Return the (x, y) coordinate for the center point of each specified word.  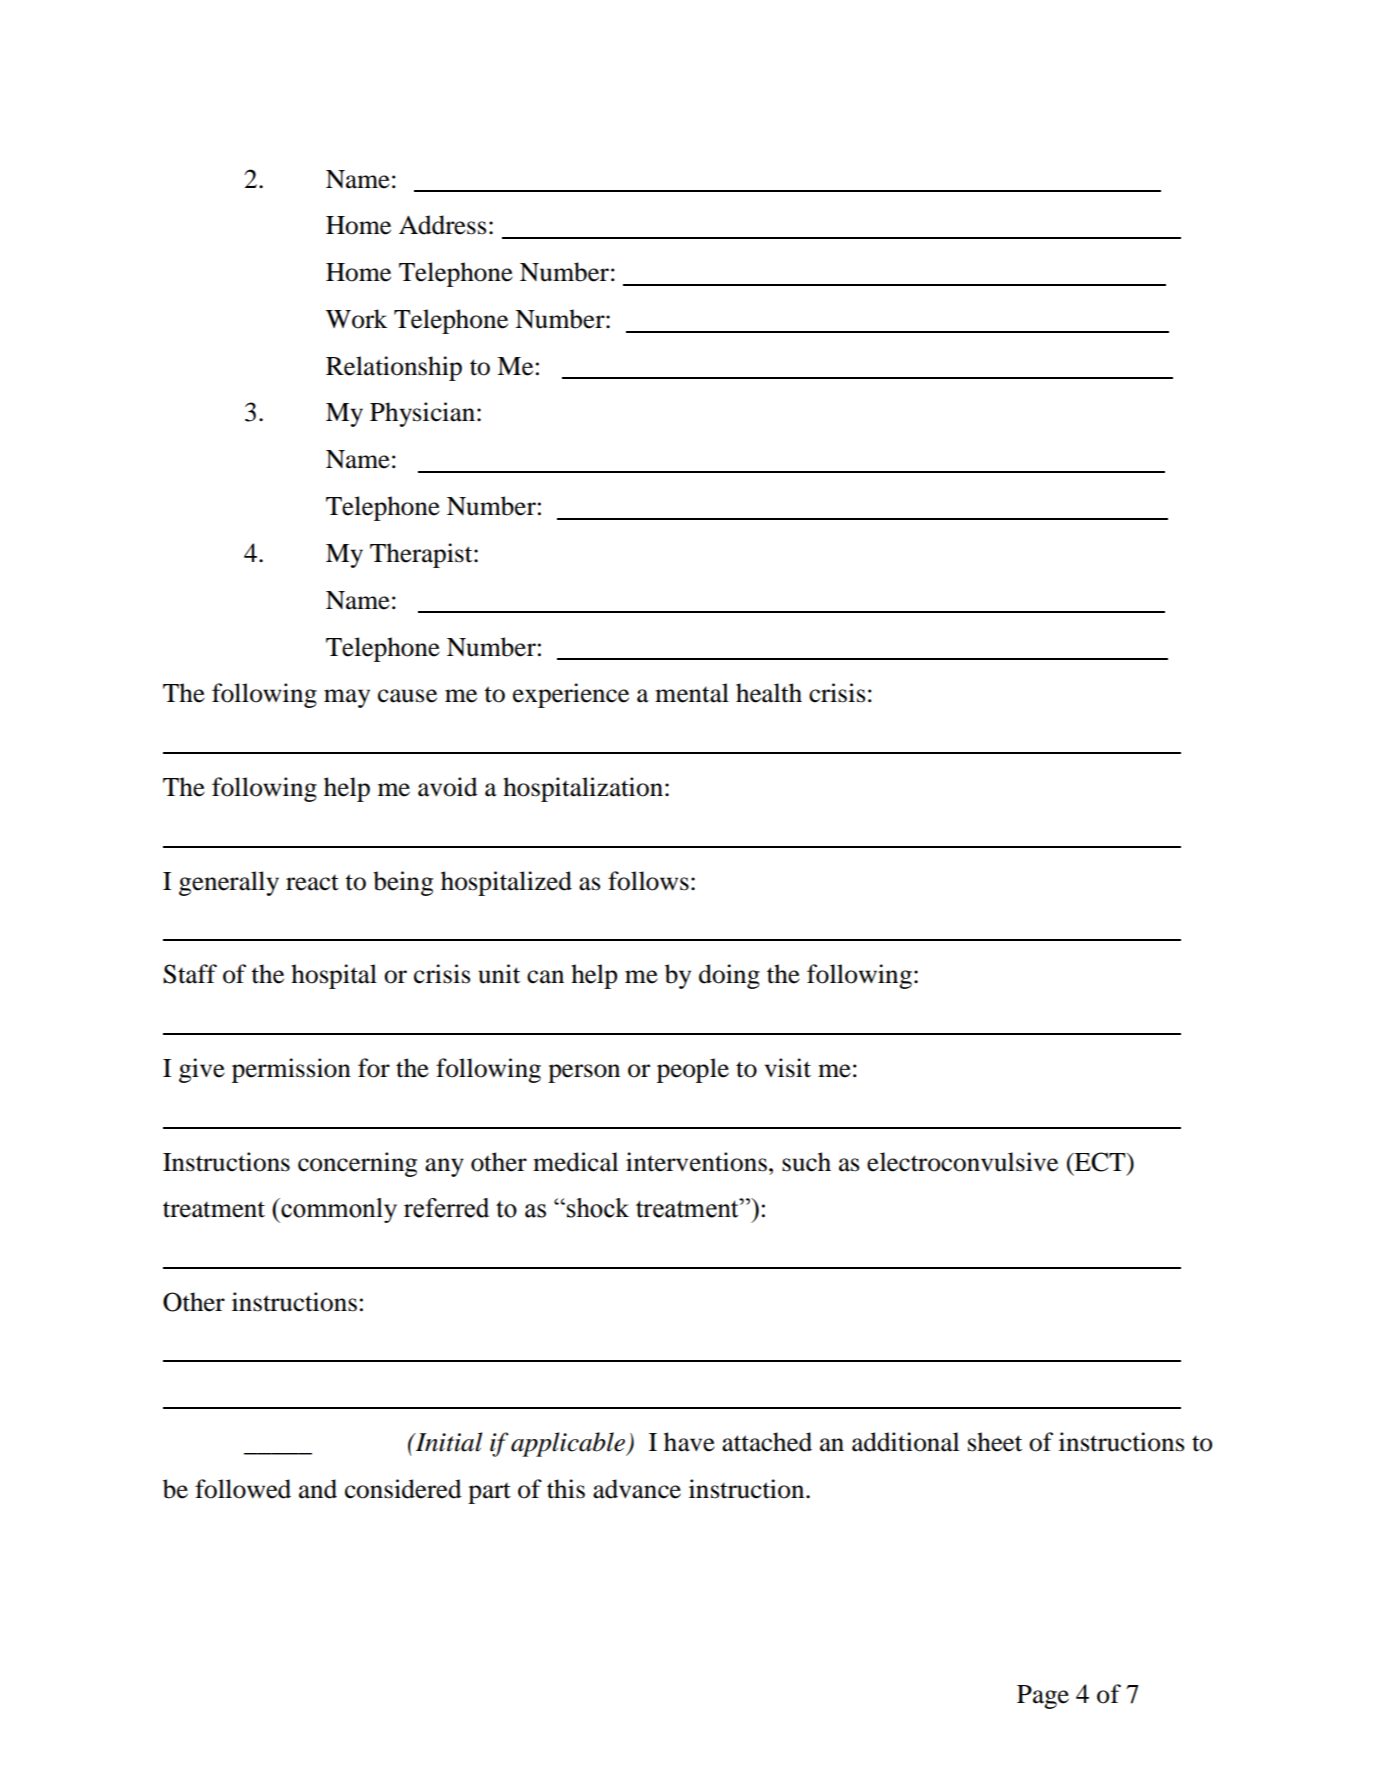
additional (905, 1442)
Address (443, 225)
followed (243, 1489)
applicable (569, 1444)
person (584, 1073)
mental (692, 693)
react (312, 882)
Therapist (422, 555)
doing (729, 976)
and (318, 1489)
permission (291, 1070)
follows (648, 881)
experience (571, 695)
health (769, 693)
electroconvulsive (962, 1162)
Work (357, 319)
